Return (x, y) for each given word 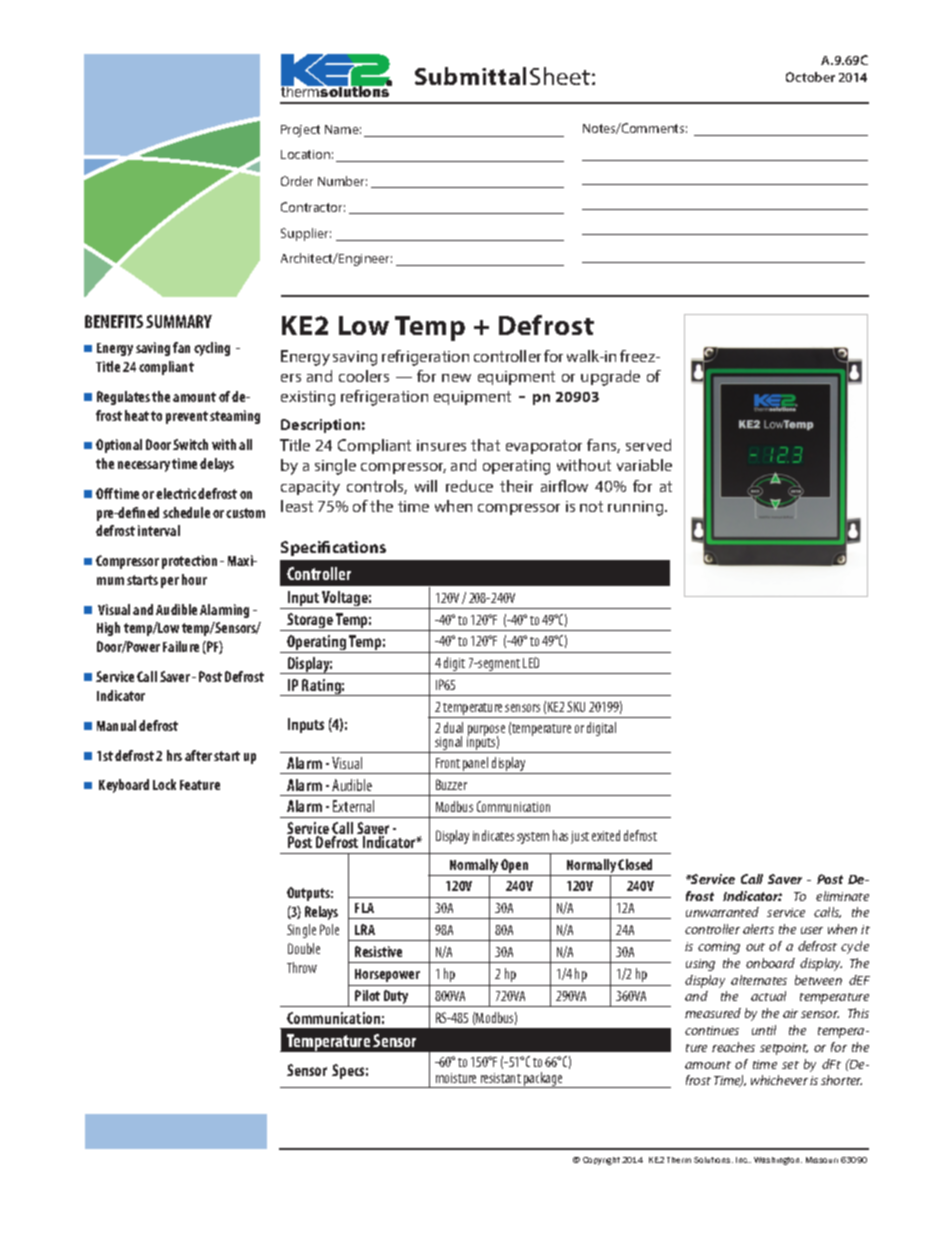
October (810, 77)
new (456, 378)
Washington (778, 1161)
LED (531, 662)
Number (342, 181)
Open (514, 866)
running (637, 508)
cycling (212, 349)
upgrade (610, 378)
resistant (501, 1078)
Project (300, 131)
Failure (181, 646)
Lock (164, 784)
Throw (302, 967)
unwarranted (722, 912)
